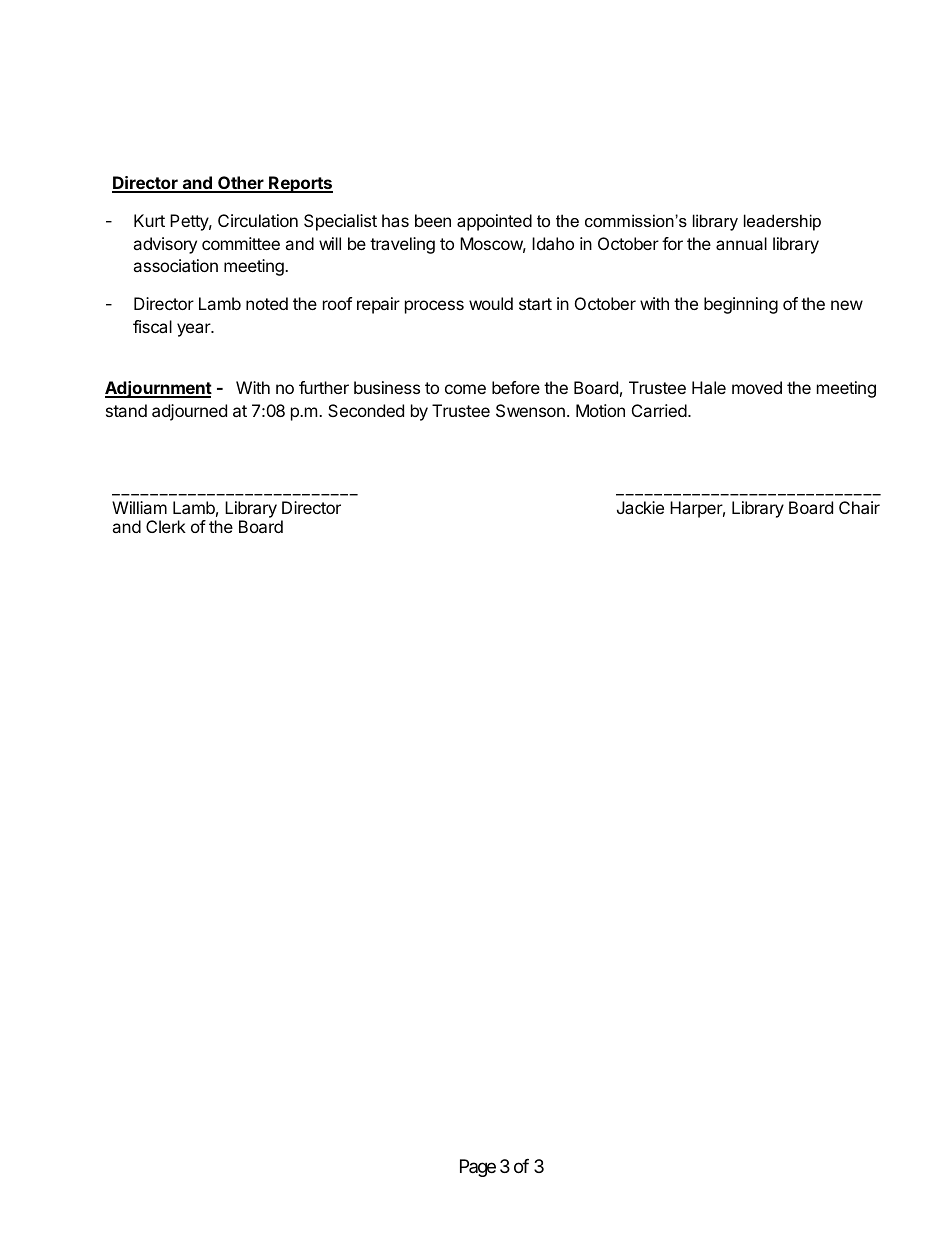 The image size is (952, 1233). Describe the element at coordinates (166, 526) in the screenshot. I see `Clerk` at that location.
